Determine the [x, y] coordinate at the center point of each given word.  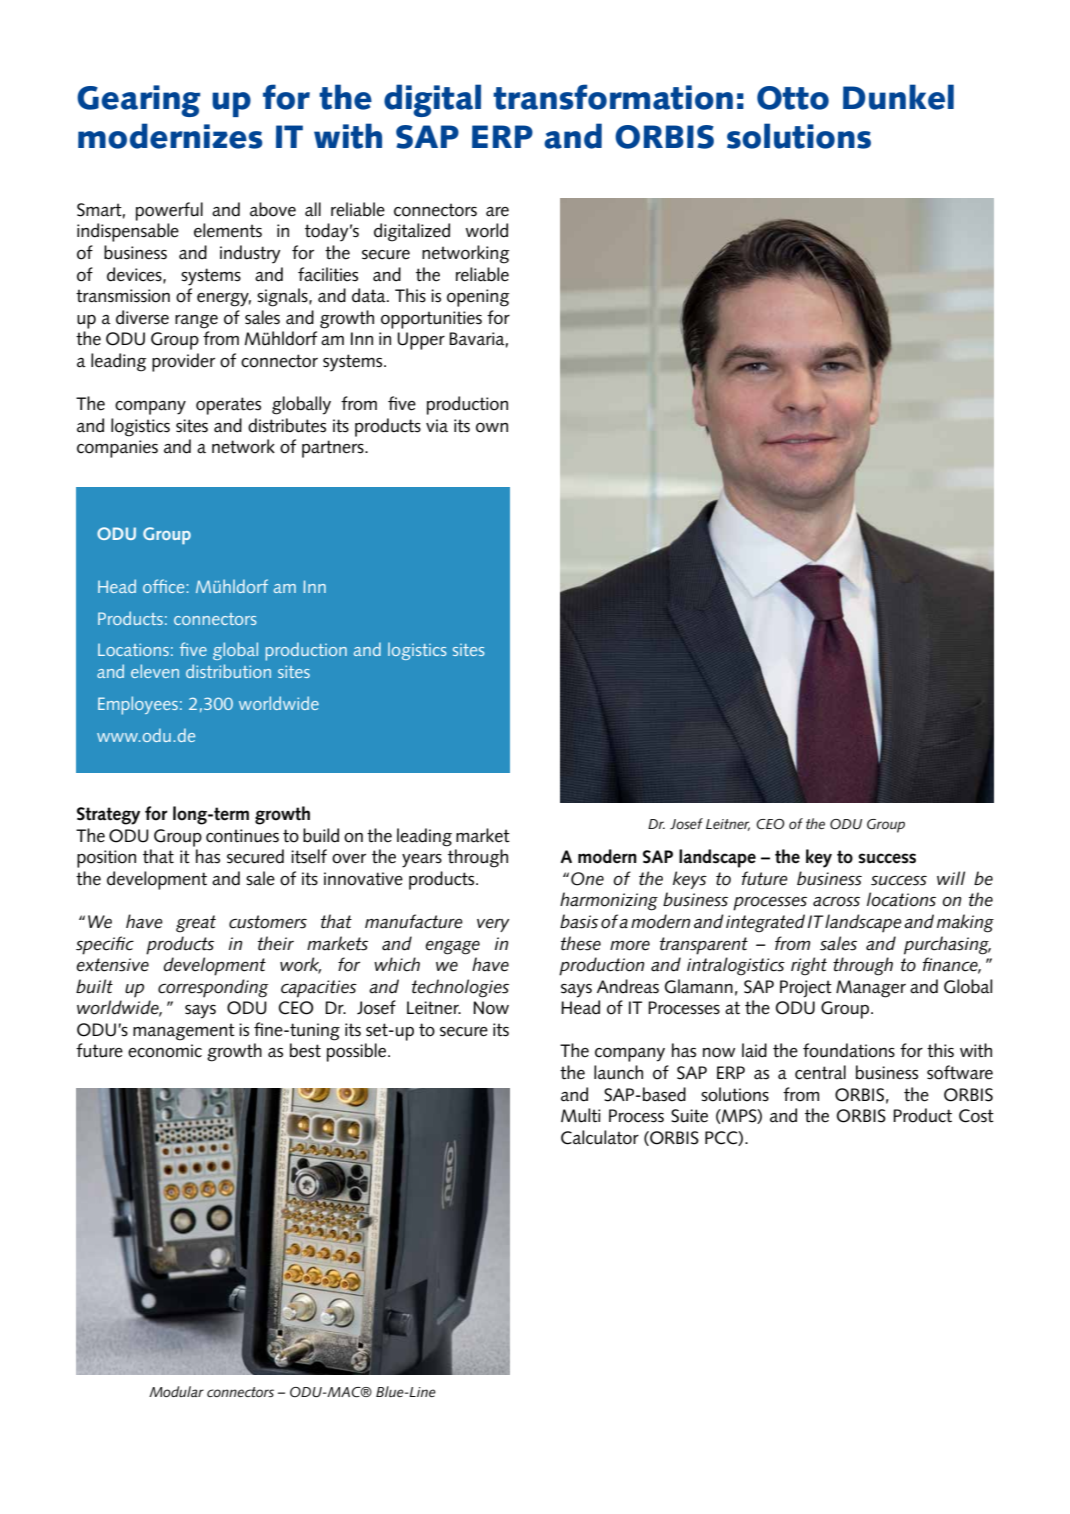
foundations [849, 1050]
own [492, 428]
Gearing [138, 101]
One [587, 879]
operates [228, 406]
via [437, 426]
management [184, 1032]
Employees [138, 705]
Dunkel [898, 97]
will [951, 878]
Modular [176, 1391]
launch [618, 1072]
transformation [613, 97]
